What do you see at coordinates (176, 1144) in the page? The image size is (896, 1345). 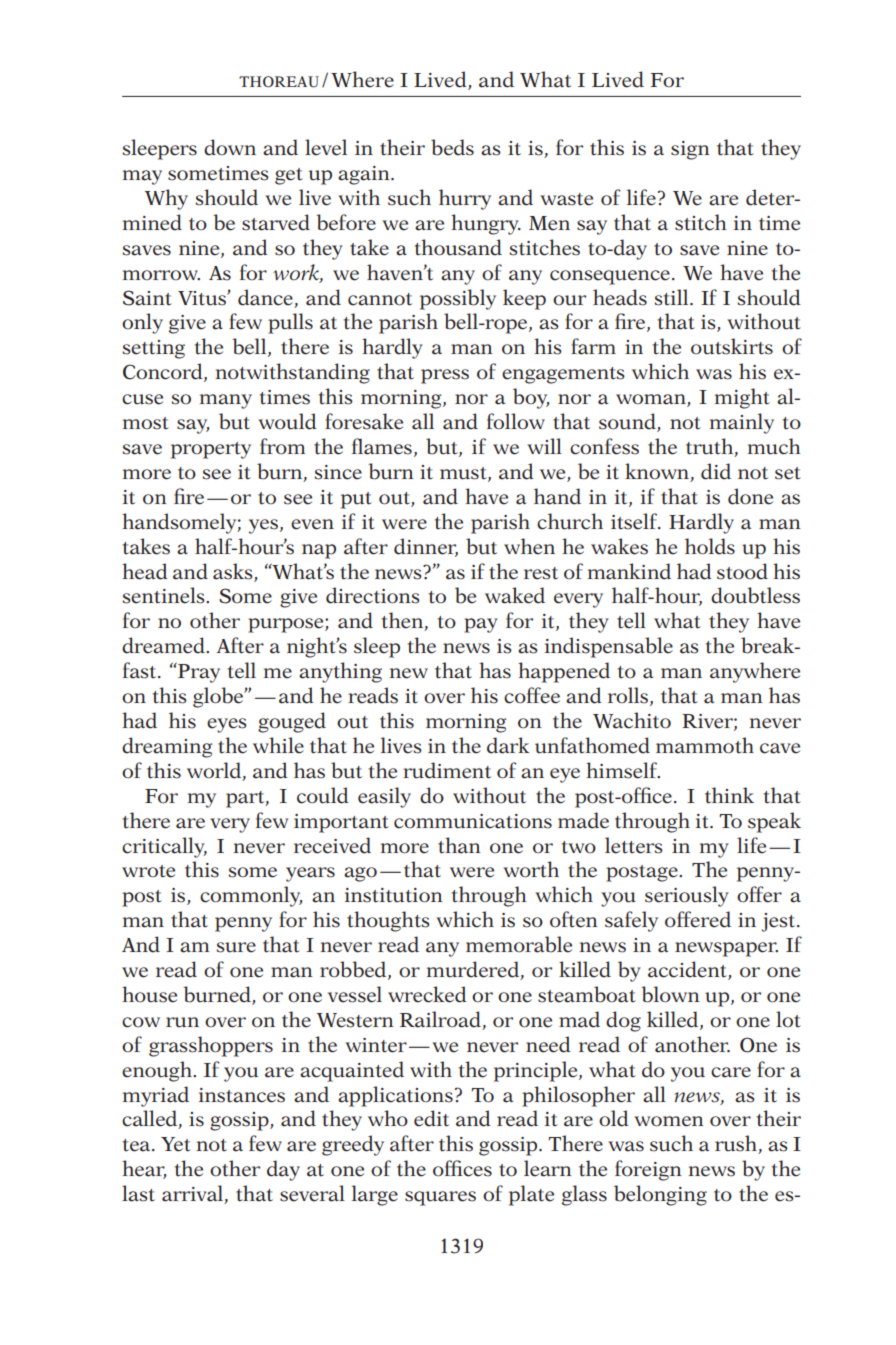 I see `Yet` at bounding box center [176, 1144].
